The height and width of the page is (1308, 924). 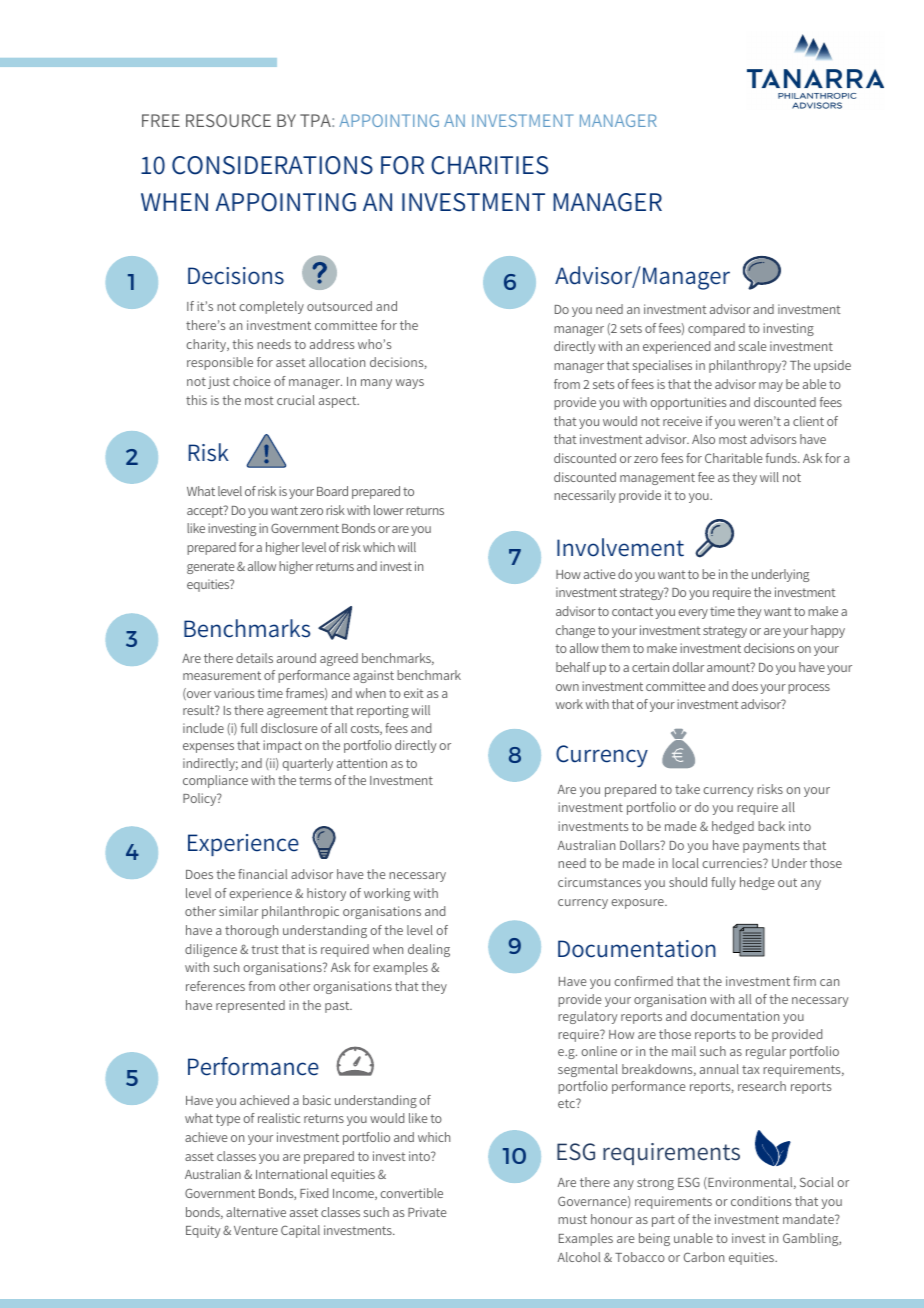 I want to click on CONSIDERATIONS, so click(x=272, y=165).
